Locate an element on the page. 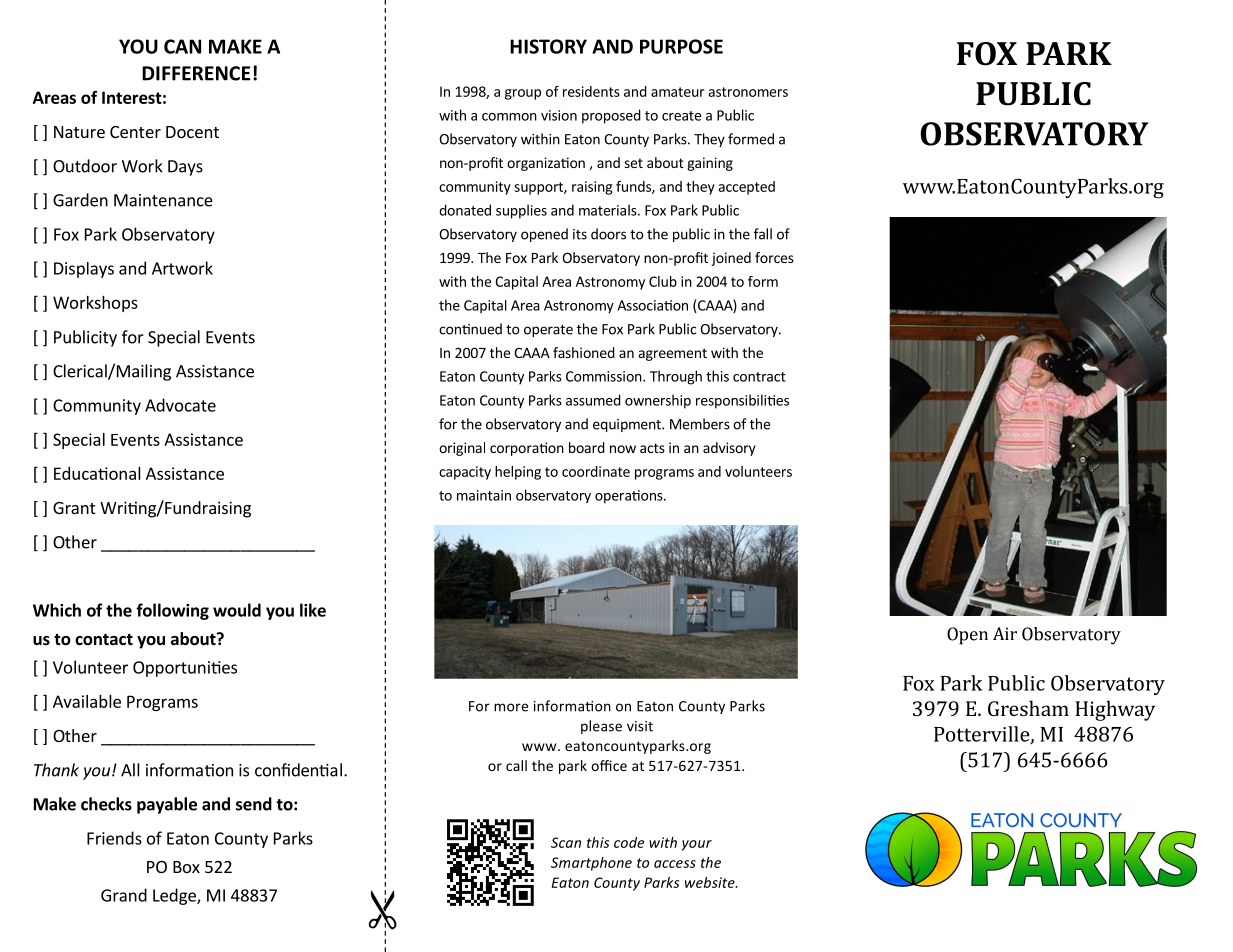  contract is located at coordinates (759, 377).
